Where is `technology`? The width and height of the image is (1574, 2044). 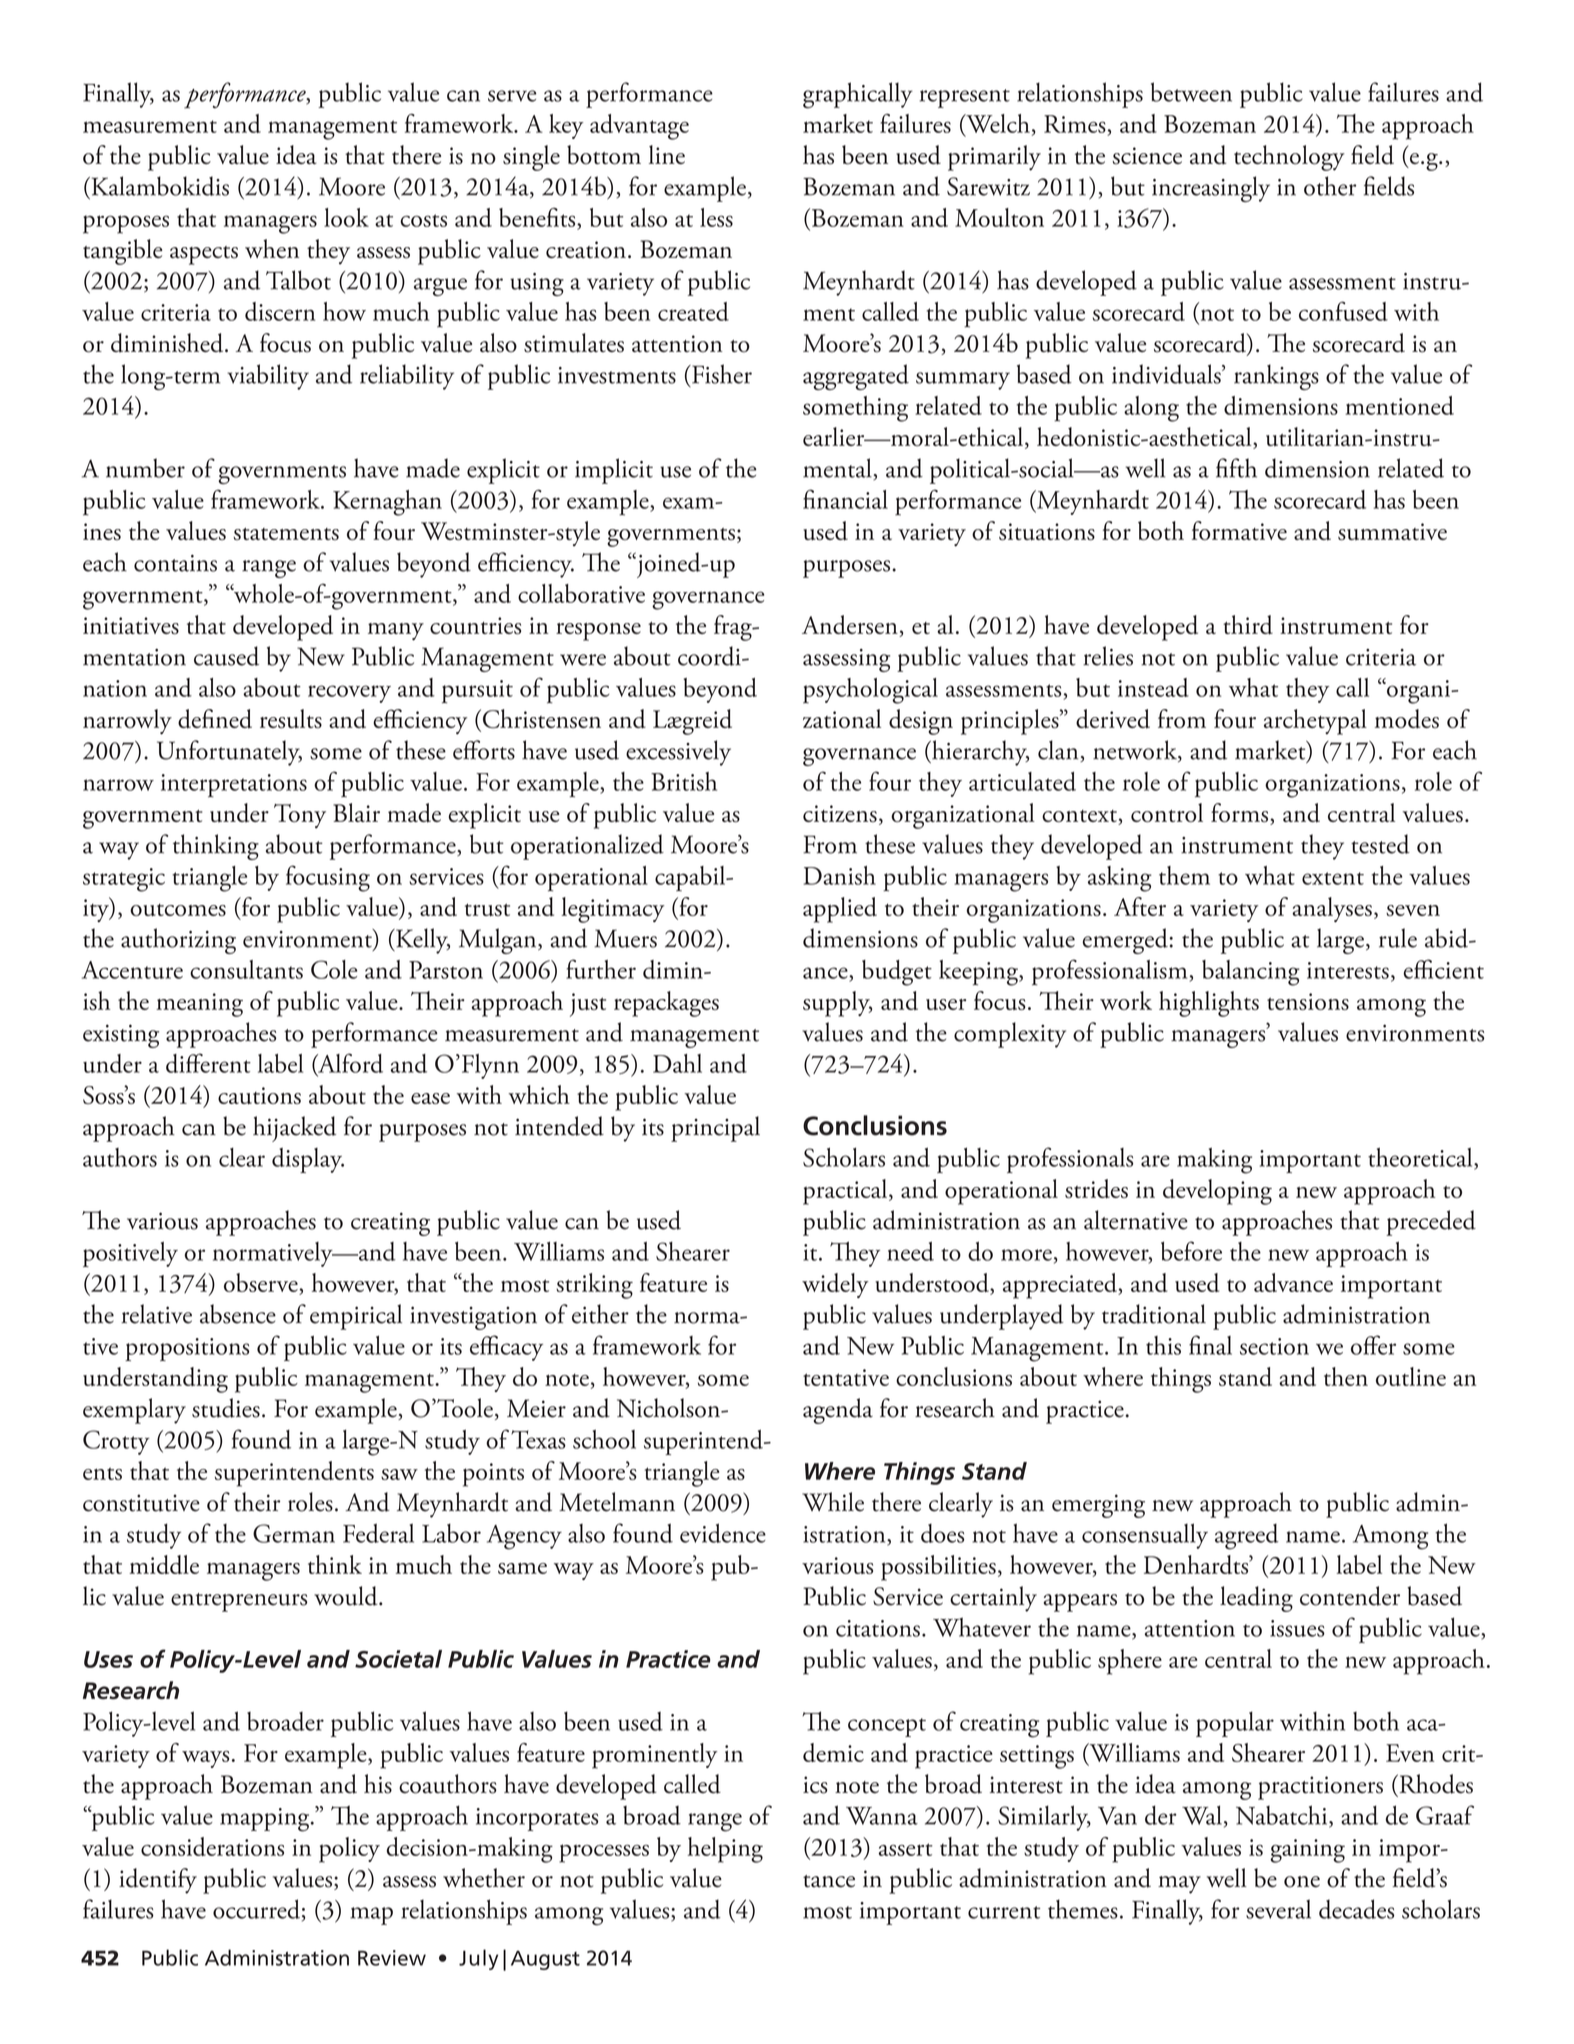 technology is located at coordinates (1289, 158).
